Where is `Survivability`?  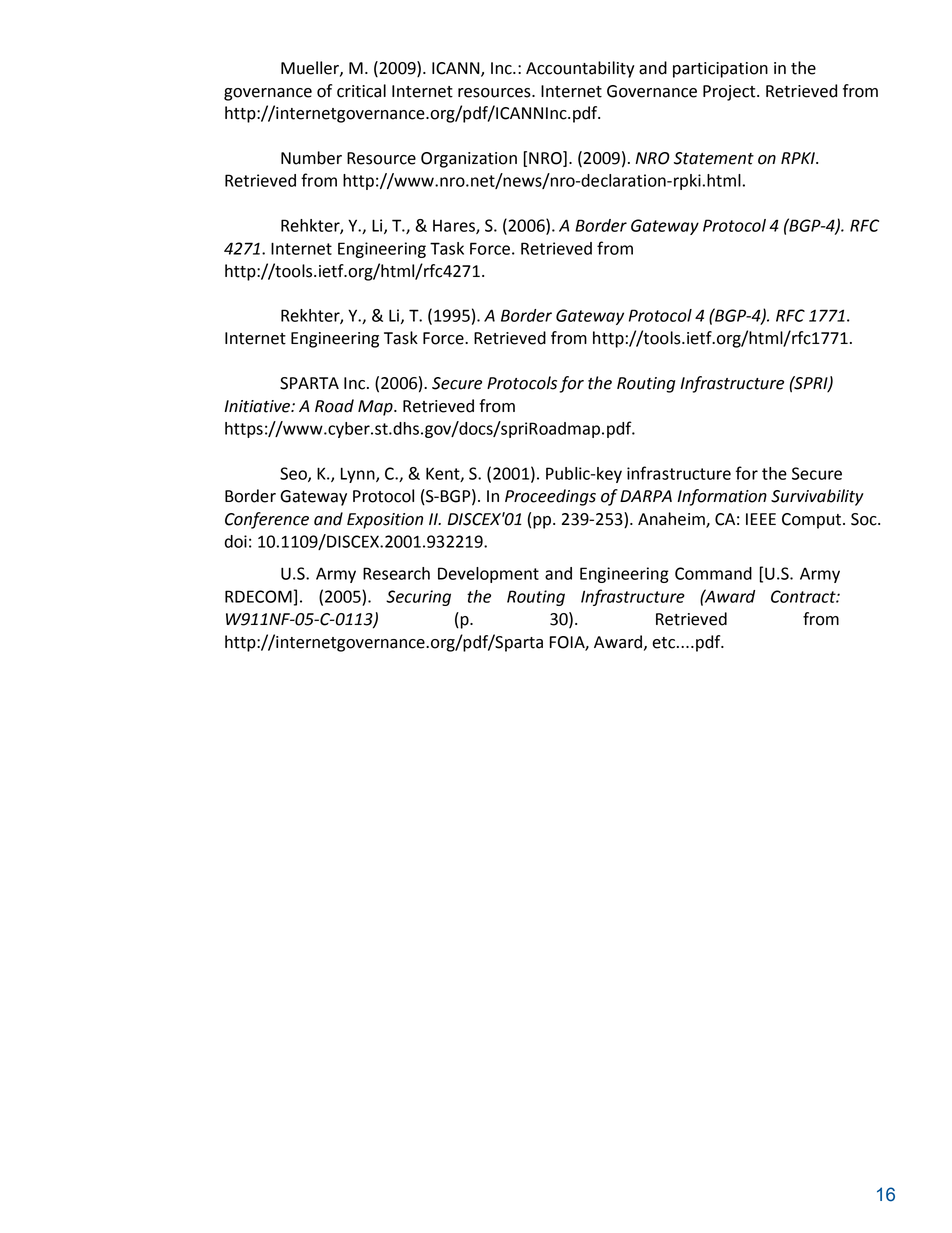 Survivability is located at coordinates (817, 497).
